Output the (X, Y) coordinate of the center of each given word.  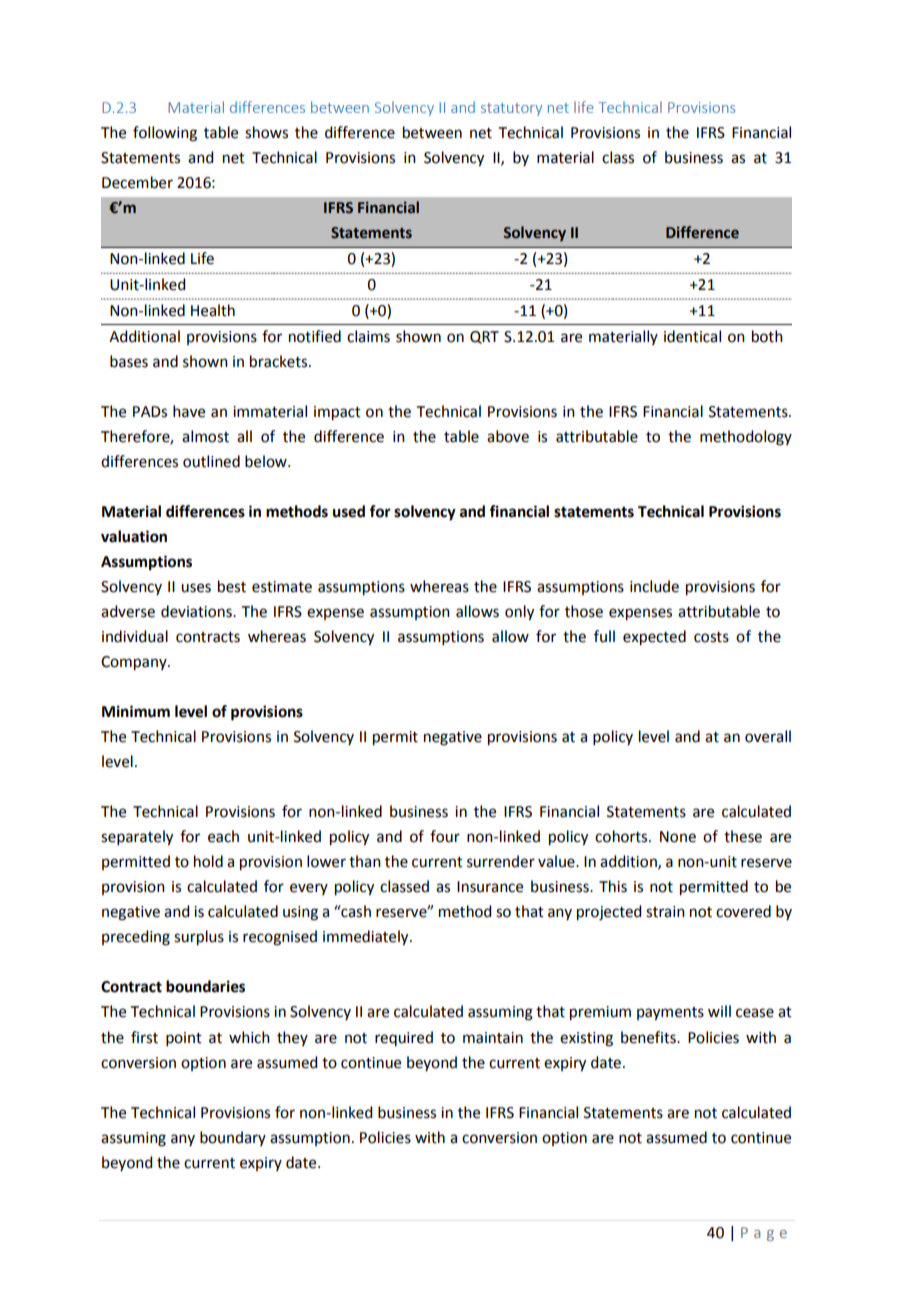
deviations (197, 611)
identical (692, 336)
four (445, 836)
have (189, 411)
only (519, 613)
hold (208, 861)
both (767, 336)
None (678, 837)
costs (711, 637)
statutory (511, 109)
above (508, 436)
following (165, 134)
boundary (233, 1138)
